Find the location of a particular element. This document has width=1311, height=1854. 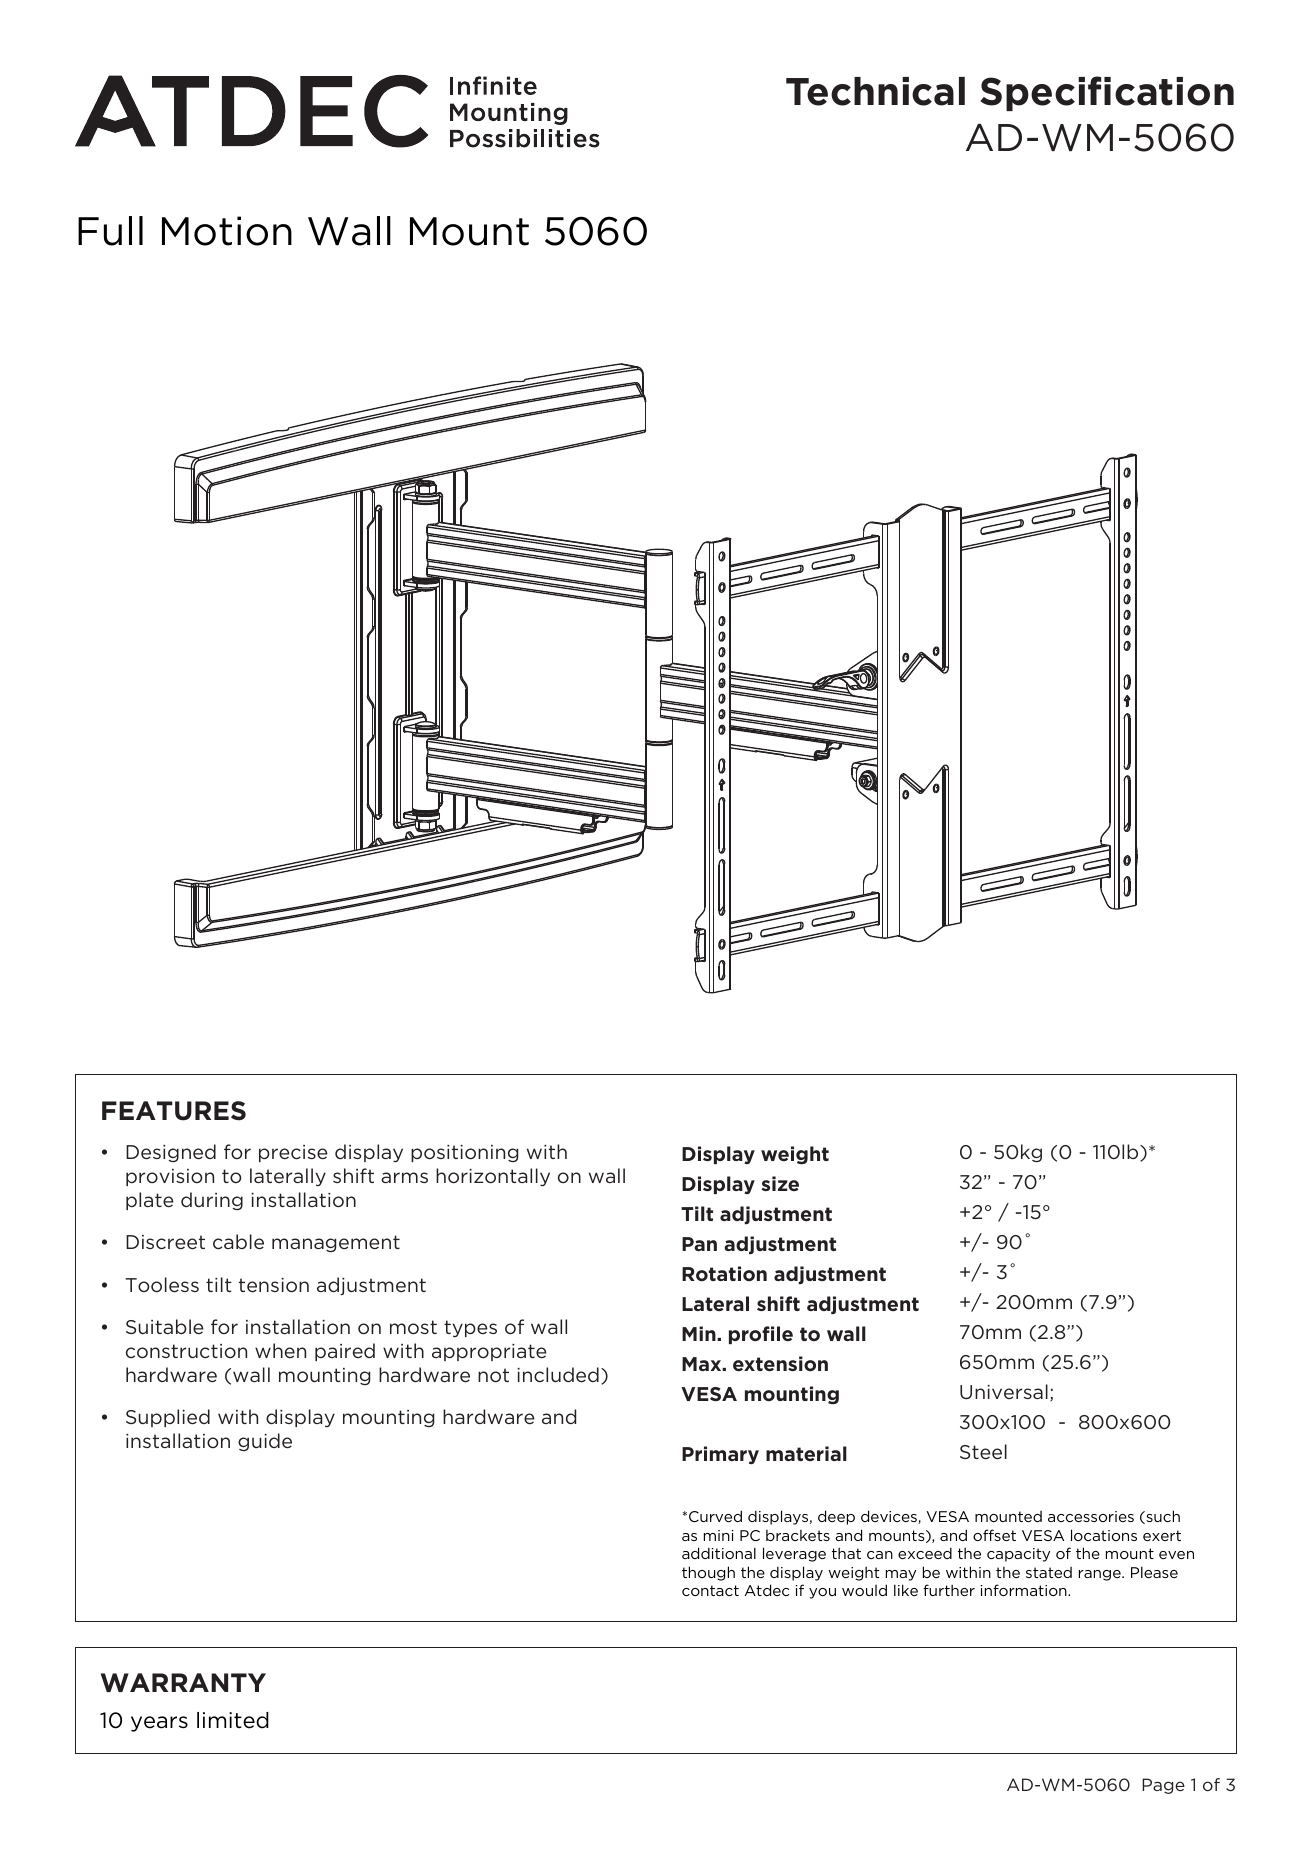

Motion is located at coordinates (227, 231).
